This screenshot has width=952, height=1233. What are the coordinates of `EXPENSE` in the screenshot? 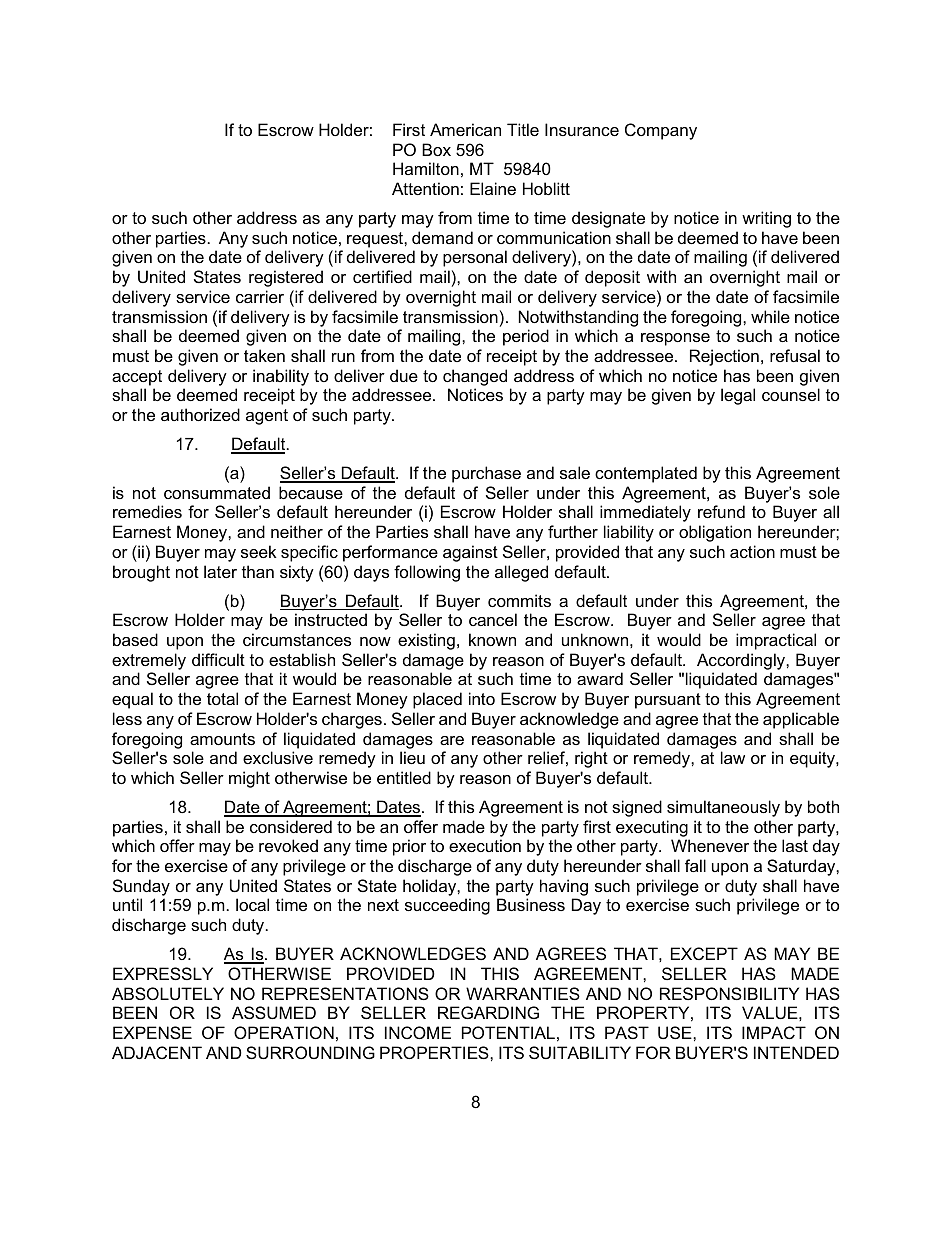 It's located at (152, 1032).
